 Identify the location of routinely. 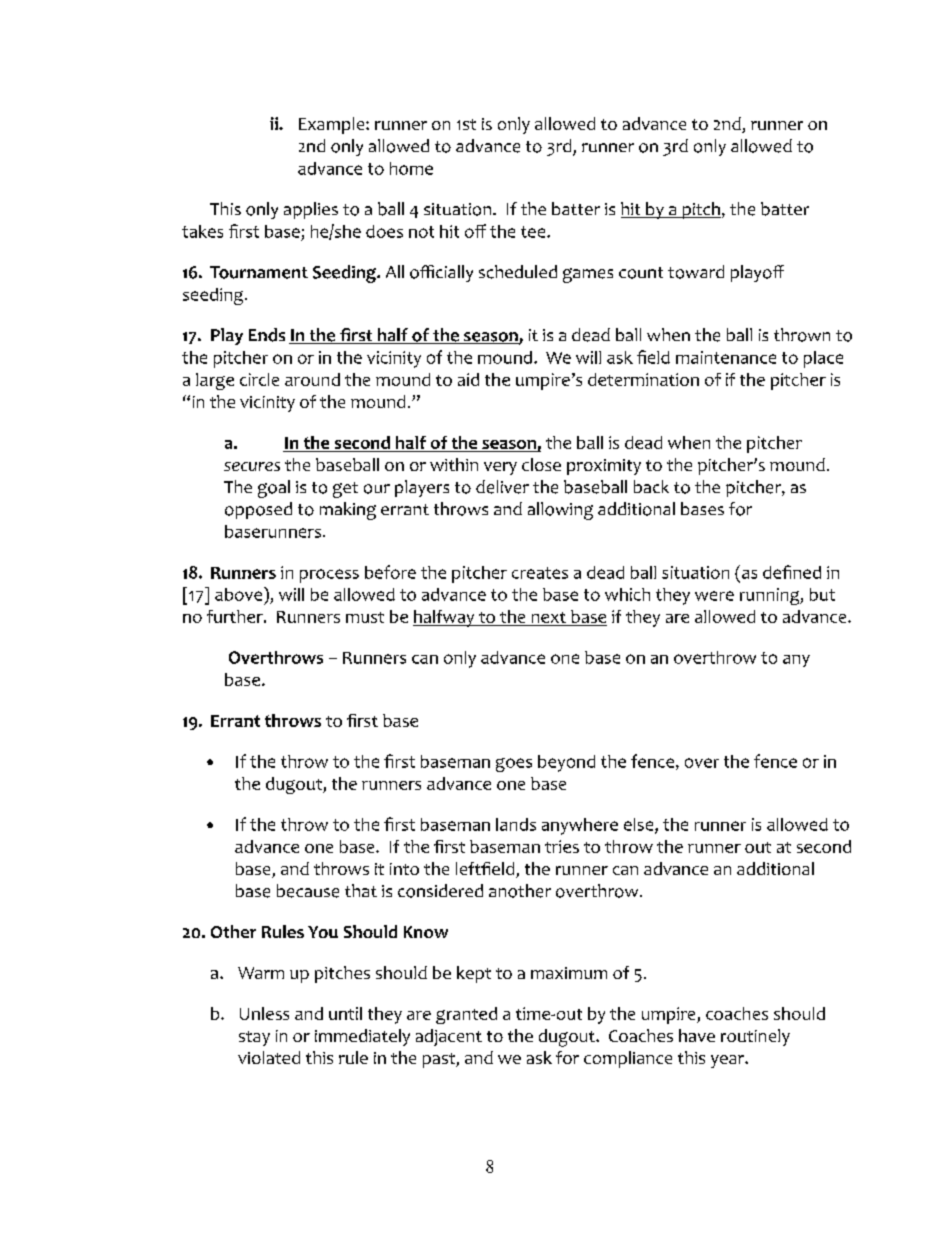
(755, 1037).
